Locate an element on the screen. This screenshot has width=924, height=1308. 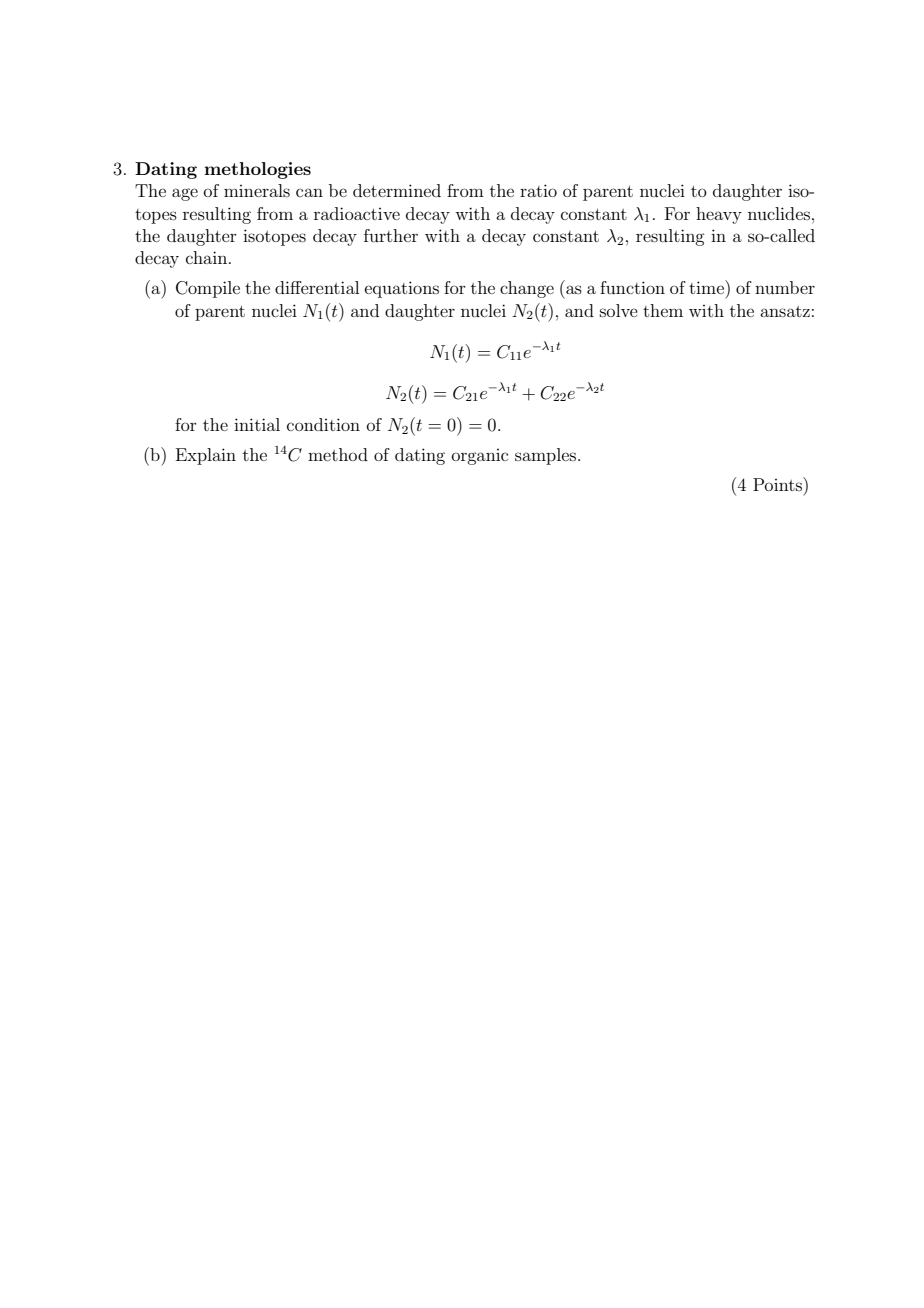
Explain is located at coordinates (206, 456).
